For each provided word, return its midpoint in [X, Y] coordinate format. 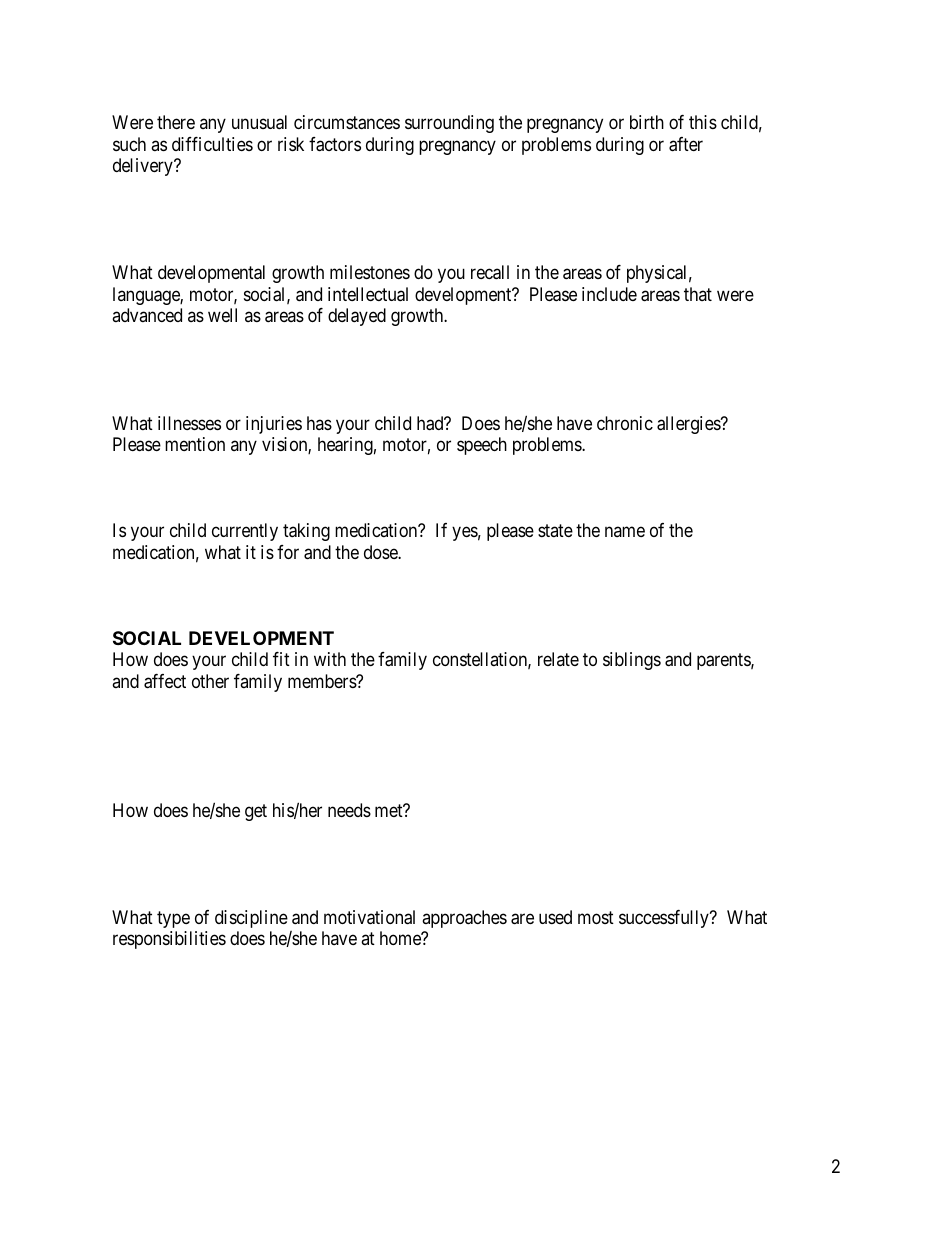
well [222, 315]
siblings [632, 661]
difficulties [212, 144]
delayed [357, 317]
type [173, 919]
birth [647, 122]
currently [245, 532]
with [330, 659]
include [609, 294]
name [625, 532]
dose [381, 552]
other [210, 681]
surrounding [449, 124]
